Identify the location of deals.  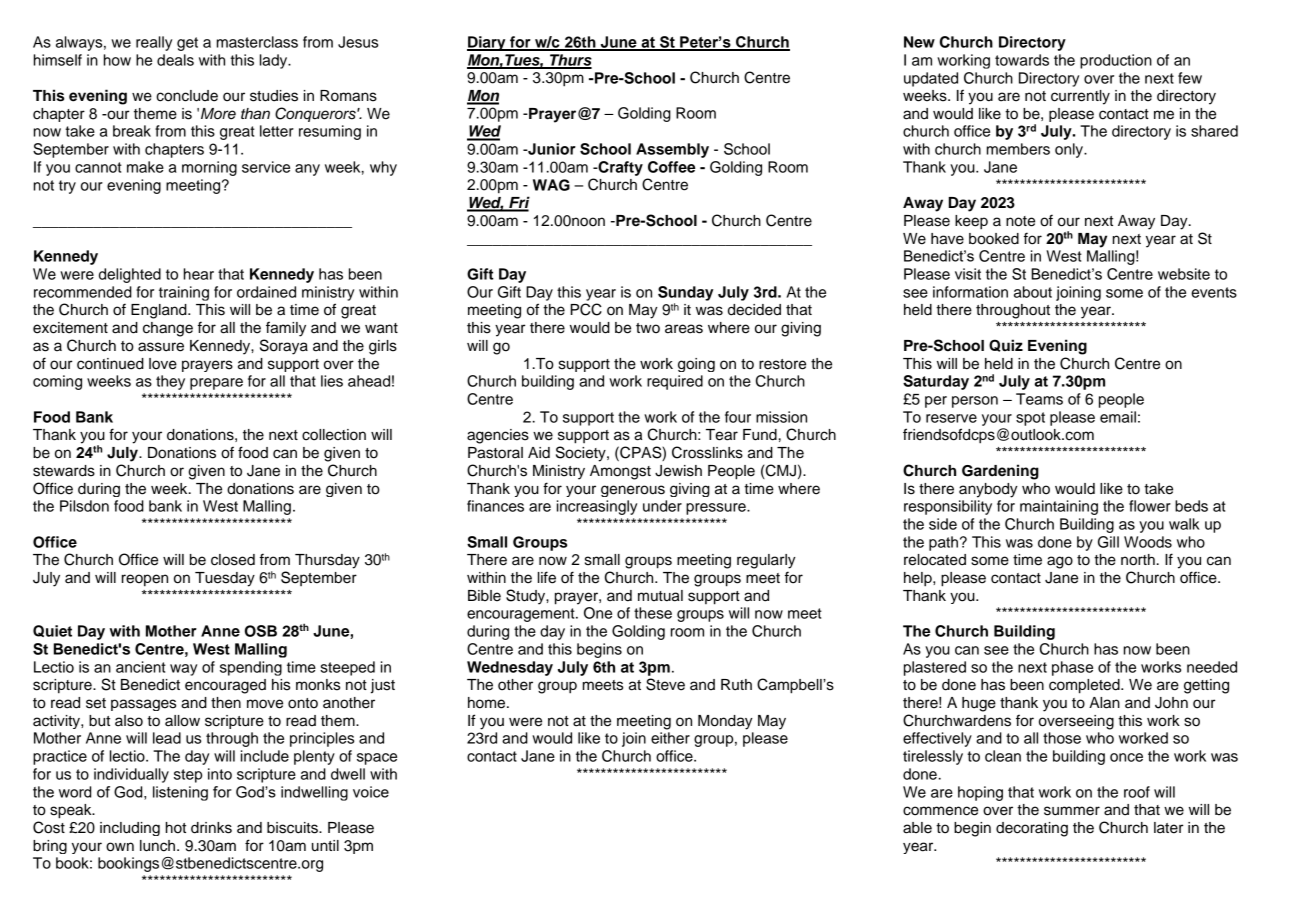
(175, 60).
